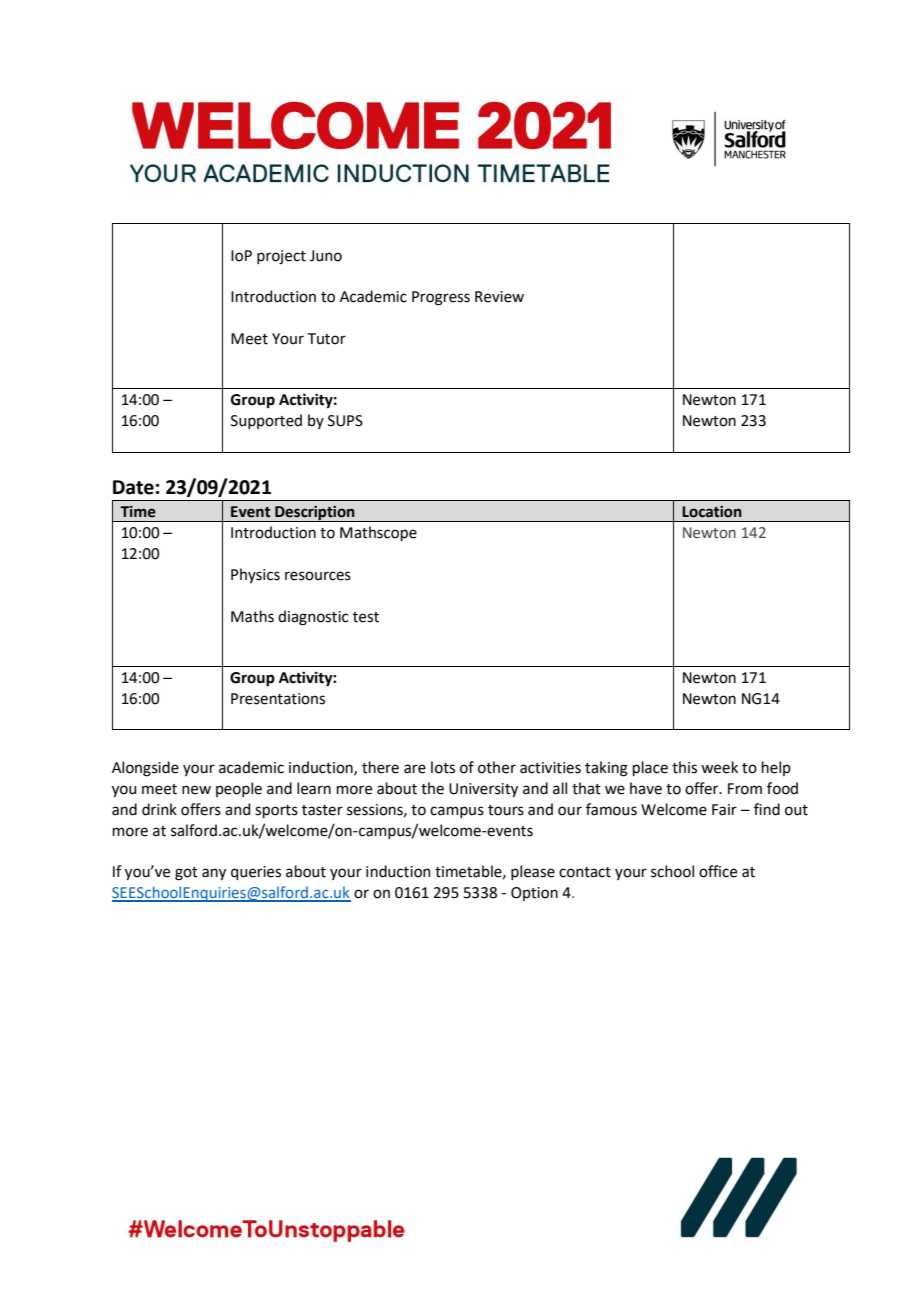 The image size is (924, 1308). I want to click on Presentations, so click(278, 699).
